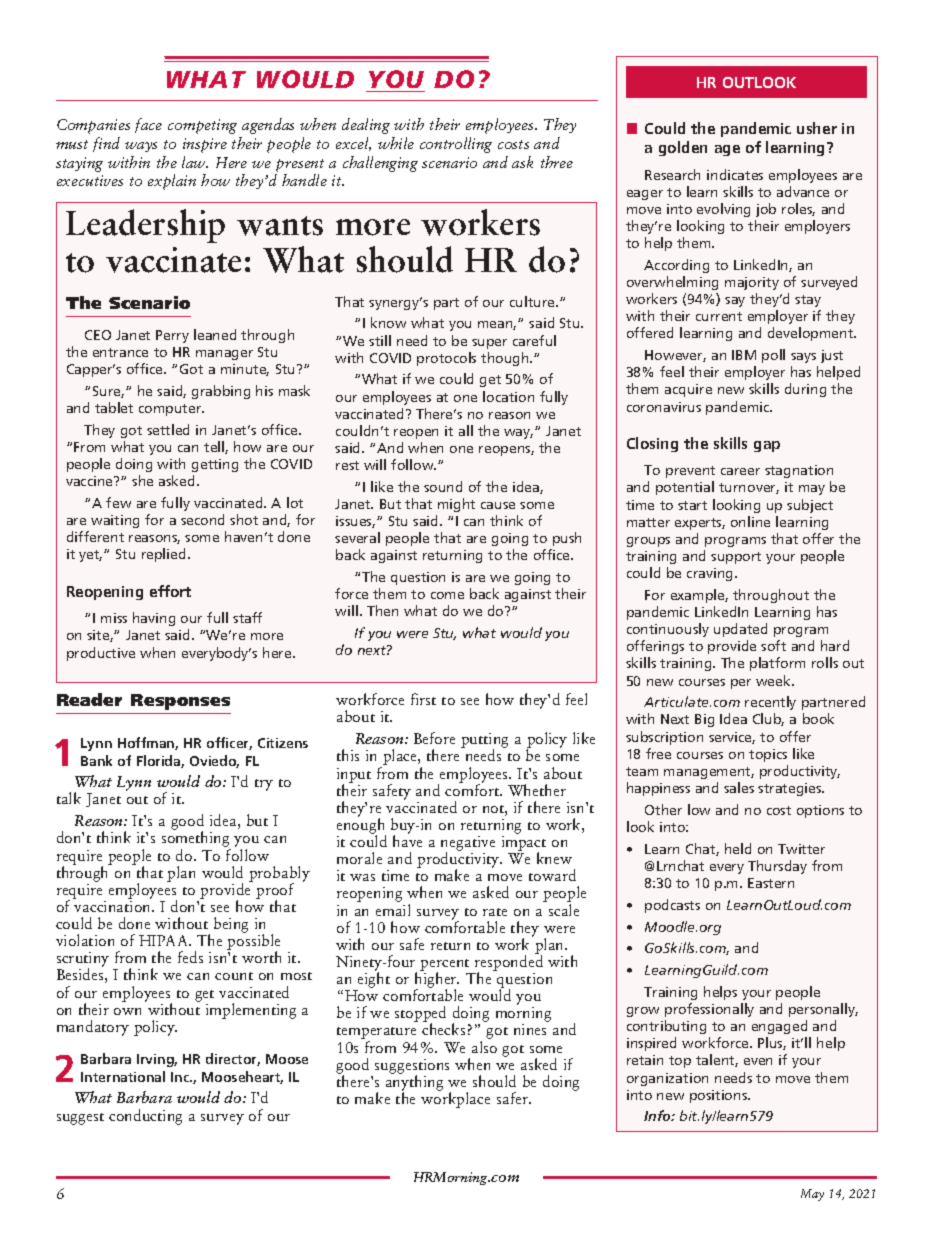 This screenshot has width=952, height=1233. What do you see at coordinates (215, 465) in the screenshot?
I see `getting` at bounding box center [215, 465].
